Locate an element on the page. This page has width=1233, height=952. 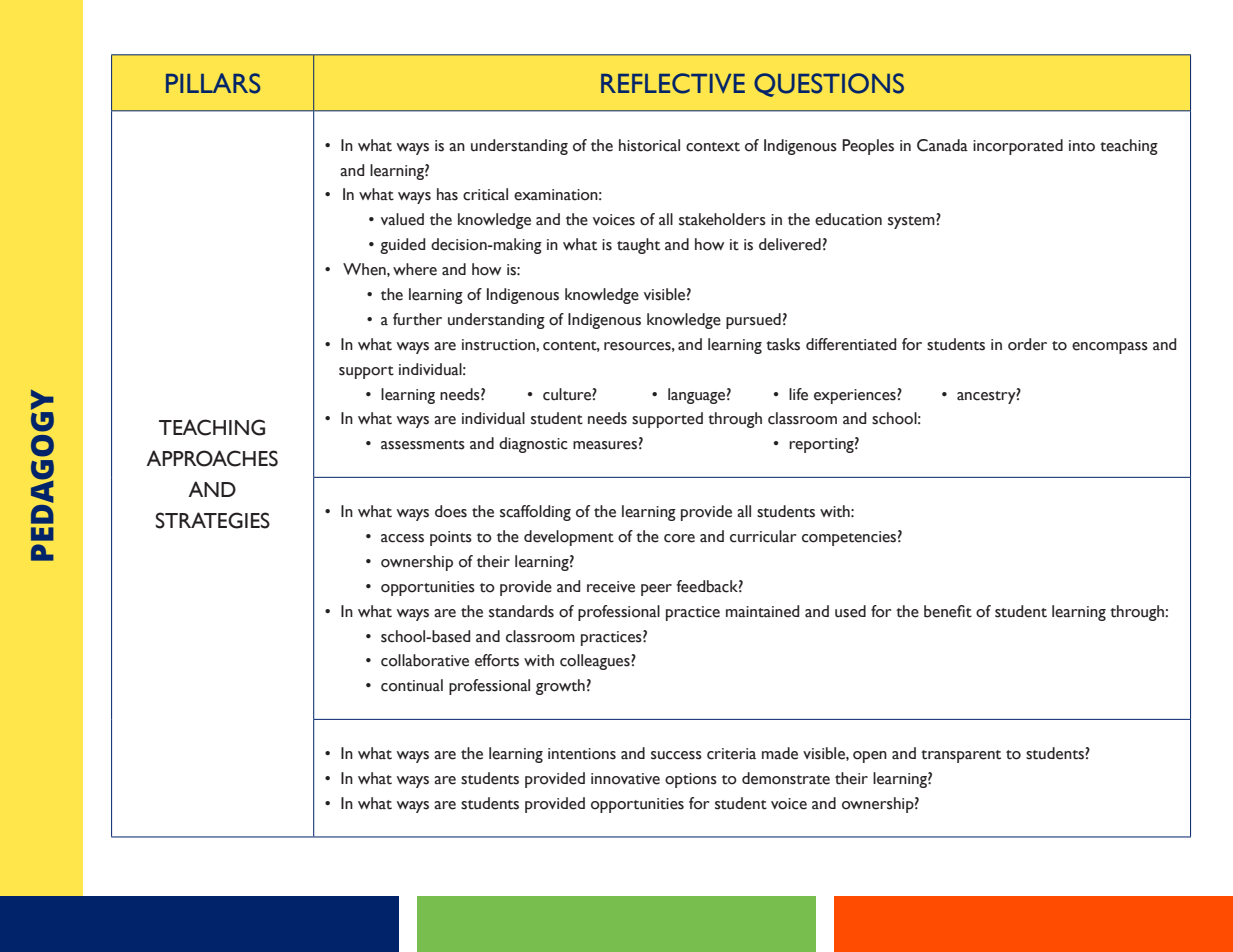
PILLARS is located at coordinates (213, 83).
